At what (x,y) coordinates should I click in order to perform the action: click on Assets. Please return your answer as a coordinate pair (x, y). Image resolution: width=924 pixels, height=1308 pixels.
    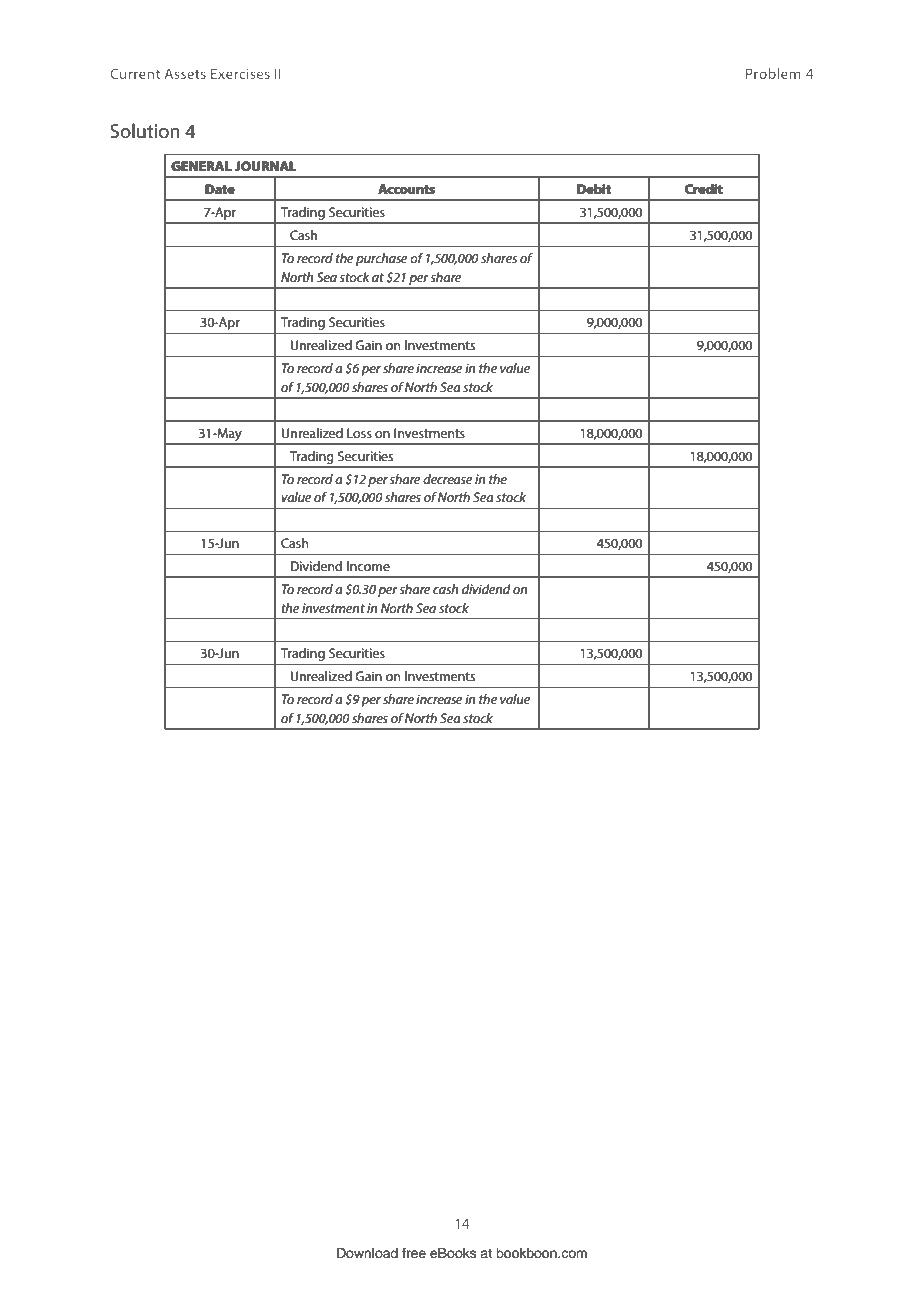
    Looking at the image, I should click on (185, 73).
